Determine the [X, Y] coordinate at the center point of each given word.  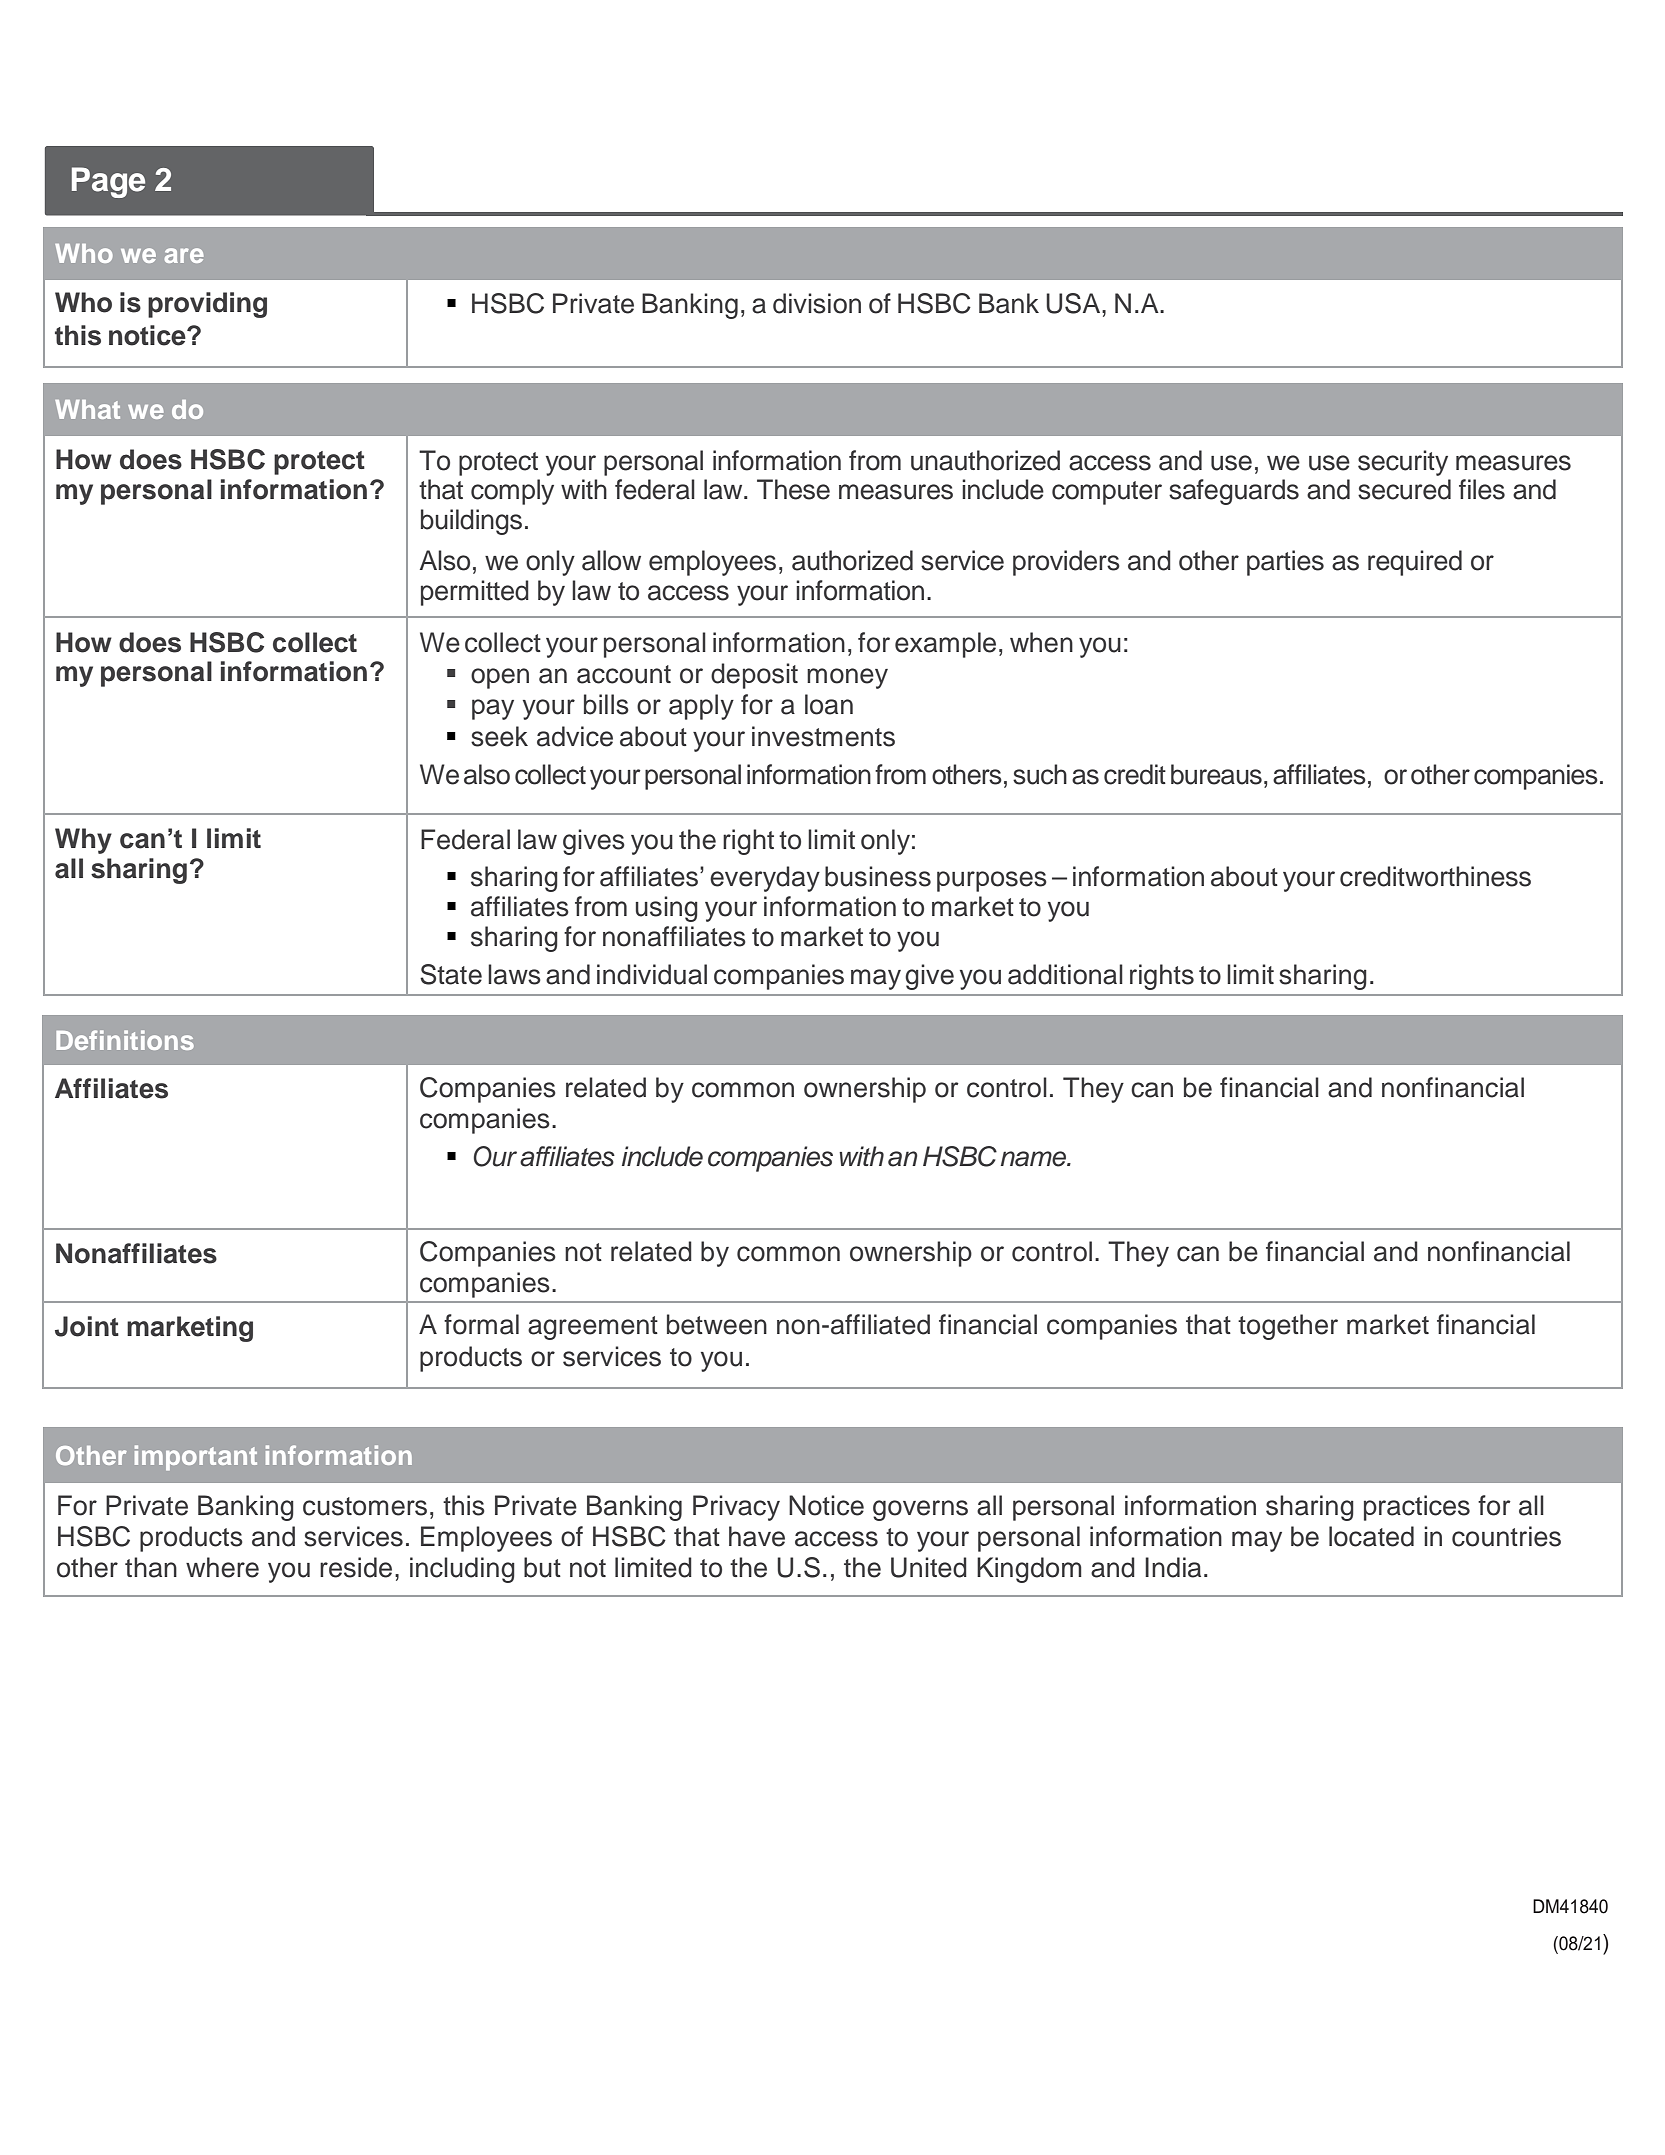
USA [1074, 303]
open [500, 678]
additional [1065, 974]
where [222, 1567]
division [817, 303]
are [184, 255]
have [757, 1536]
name [1035, 1159]
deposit [754, 676]
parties [1285, 563]
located [1371, 1536]
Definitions [125, 1040]
